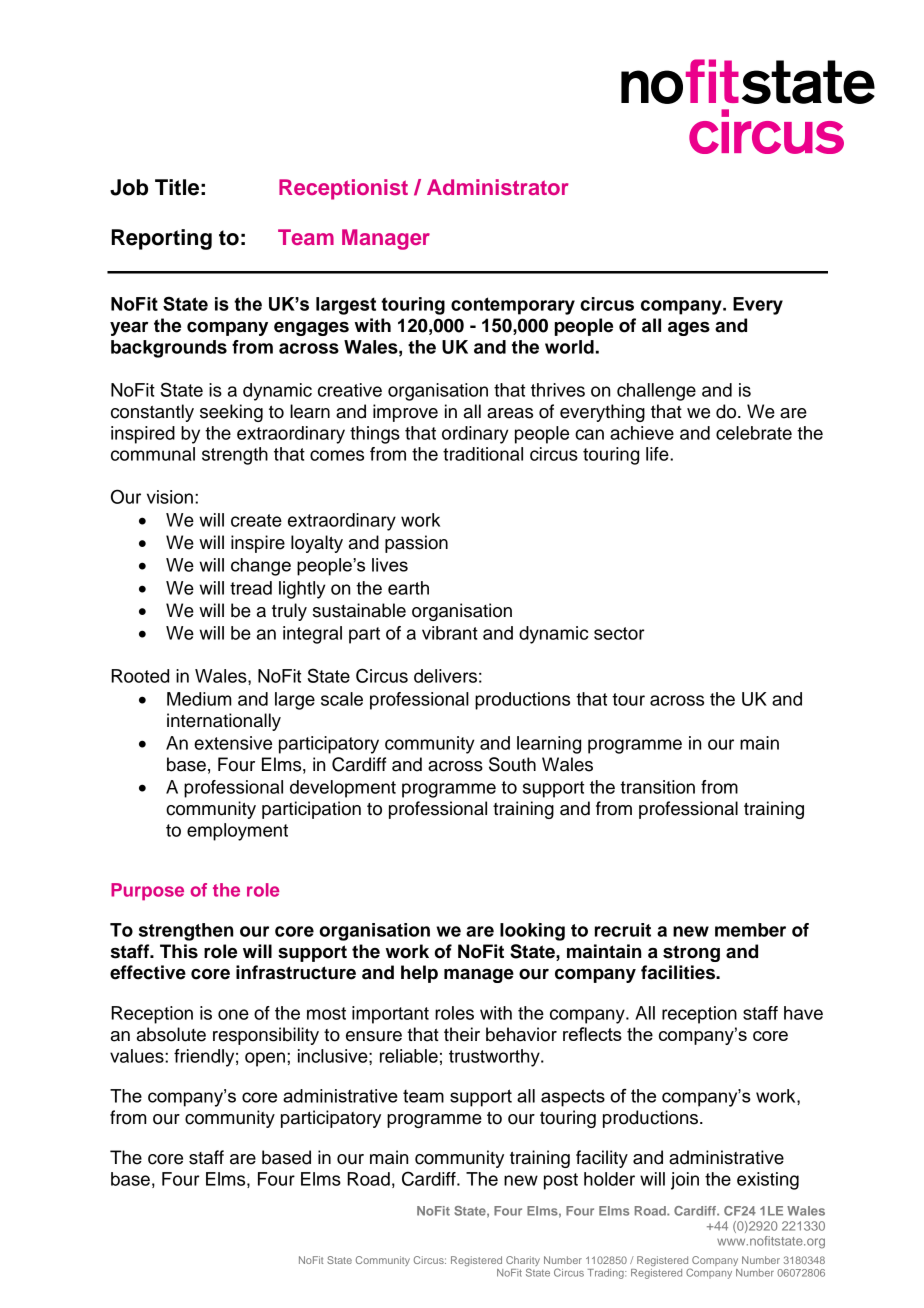 The image size is (924, 1308). I want to click on sector, so click(619, 633).
